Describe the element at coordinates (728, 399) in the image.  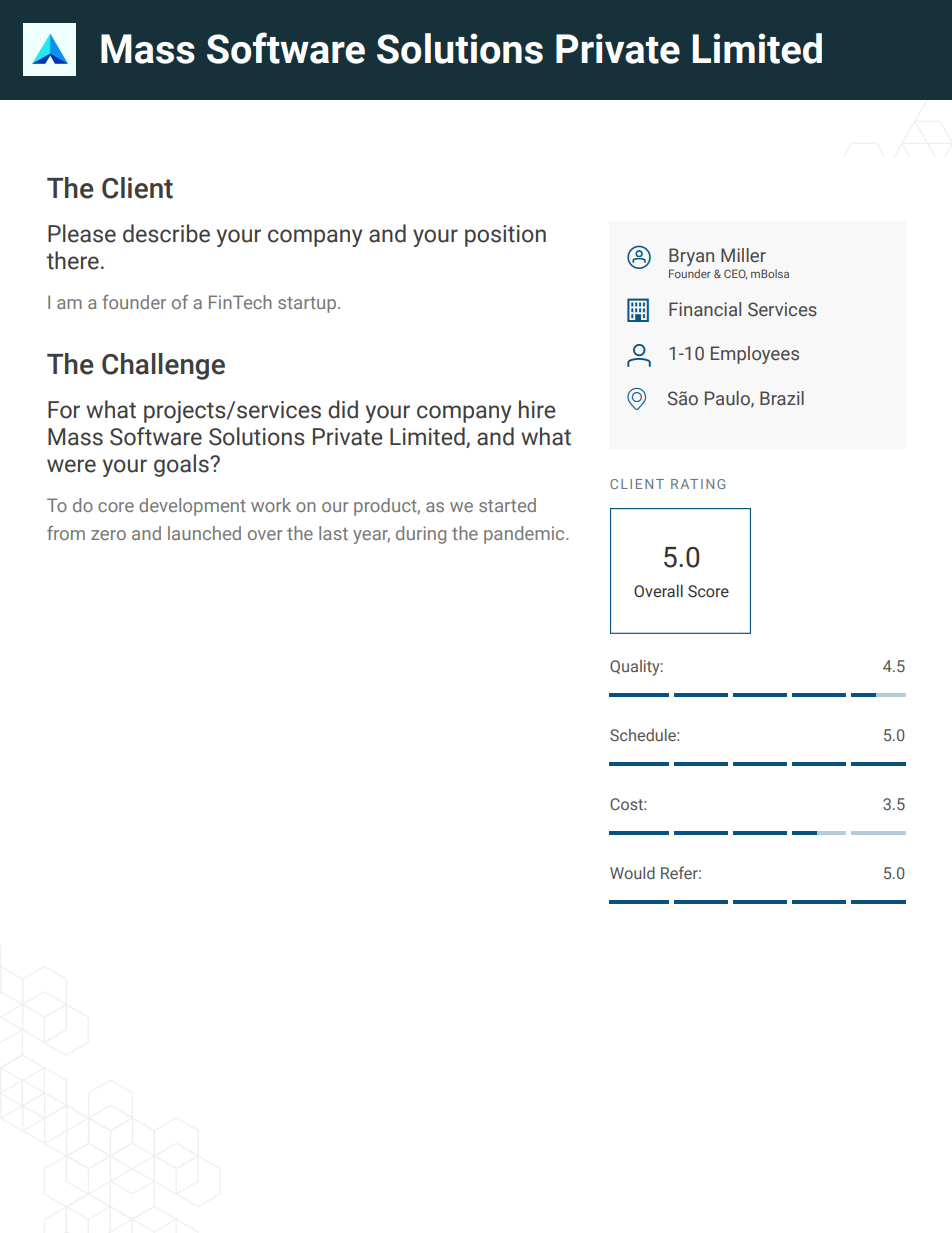
I see `Paulo` at that location.
